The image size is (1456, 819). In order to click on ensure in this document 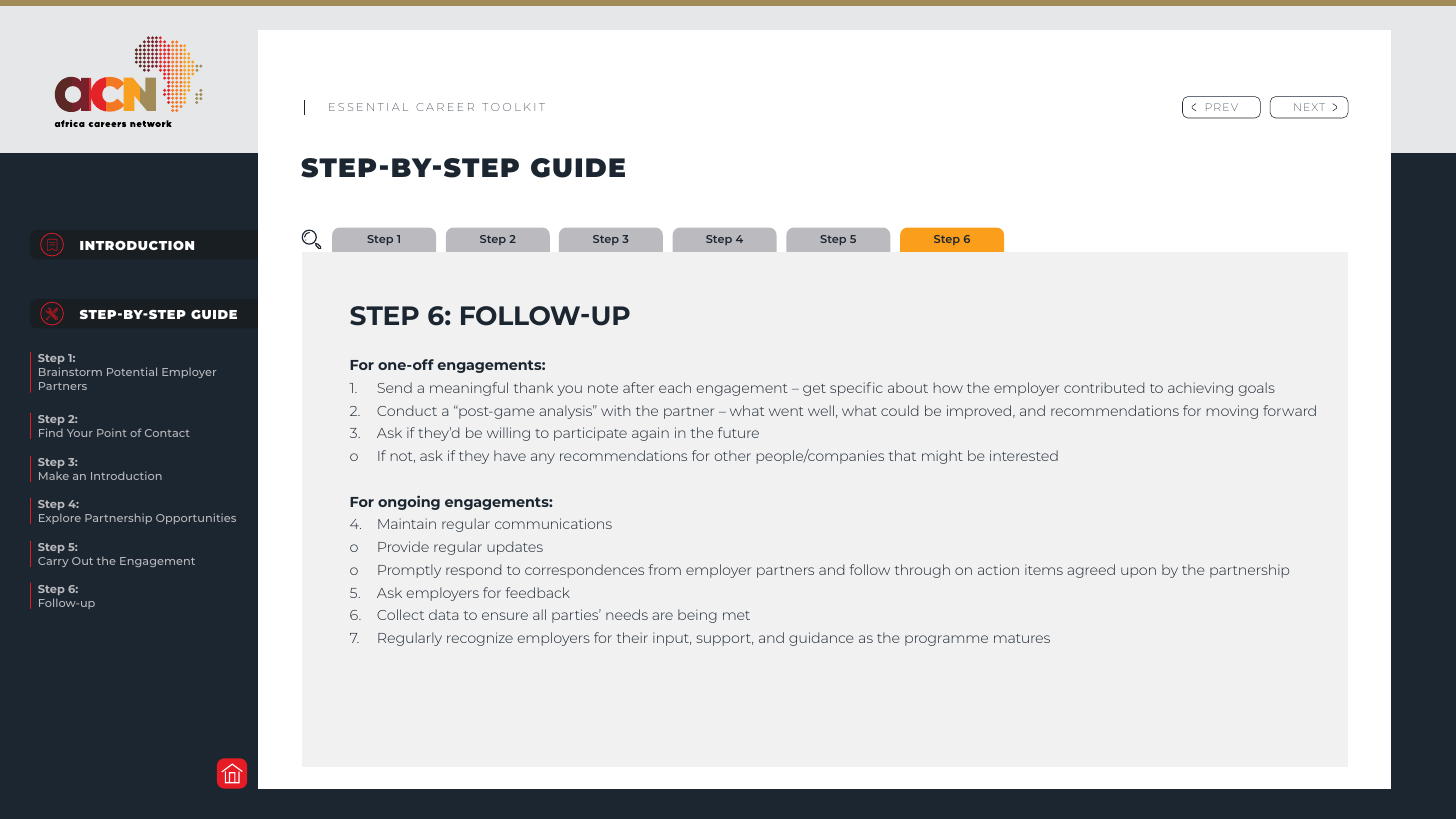, I will do `click(505, 616)`.
